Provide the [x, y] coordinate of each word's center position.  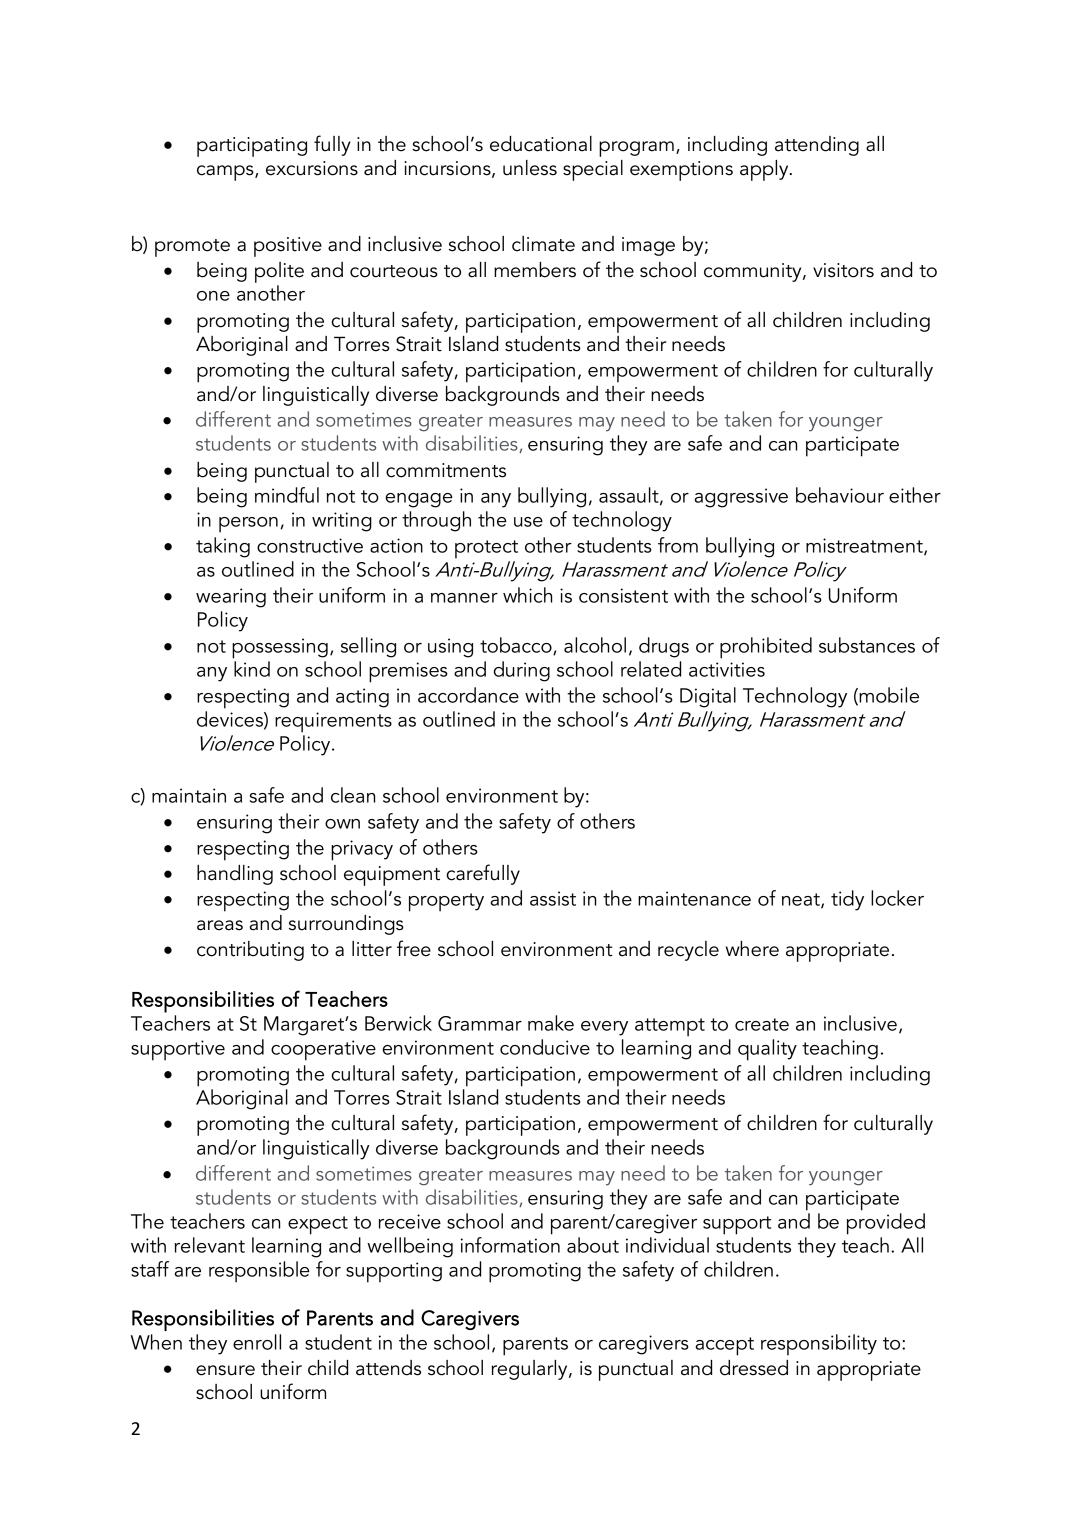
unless [530, 168]
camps [226, 173]
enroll [257, 1342]
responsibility [819, 1345]
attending [817, 146]
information [510, 1245]
